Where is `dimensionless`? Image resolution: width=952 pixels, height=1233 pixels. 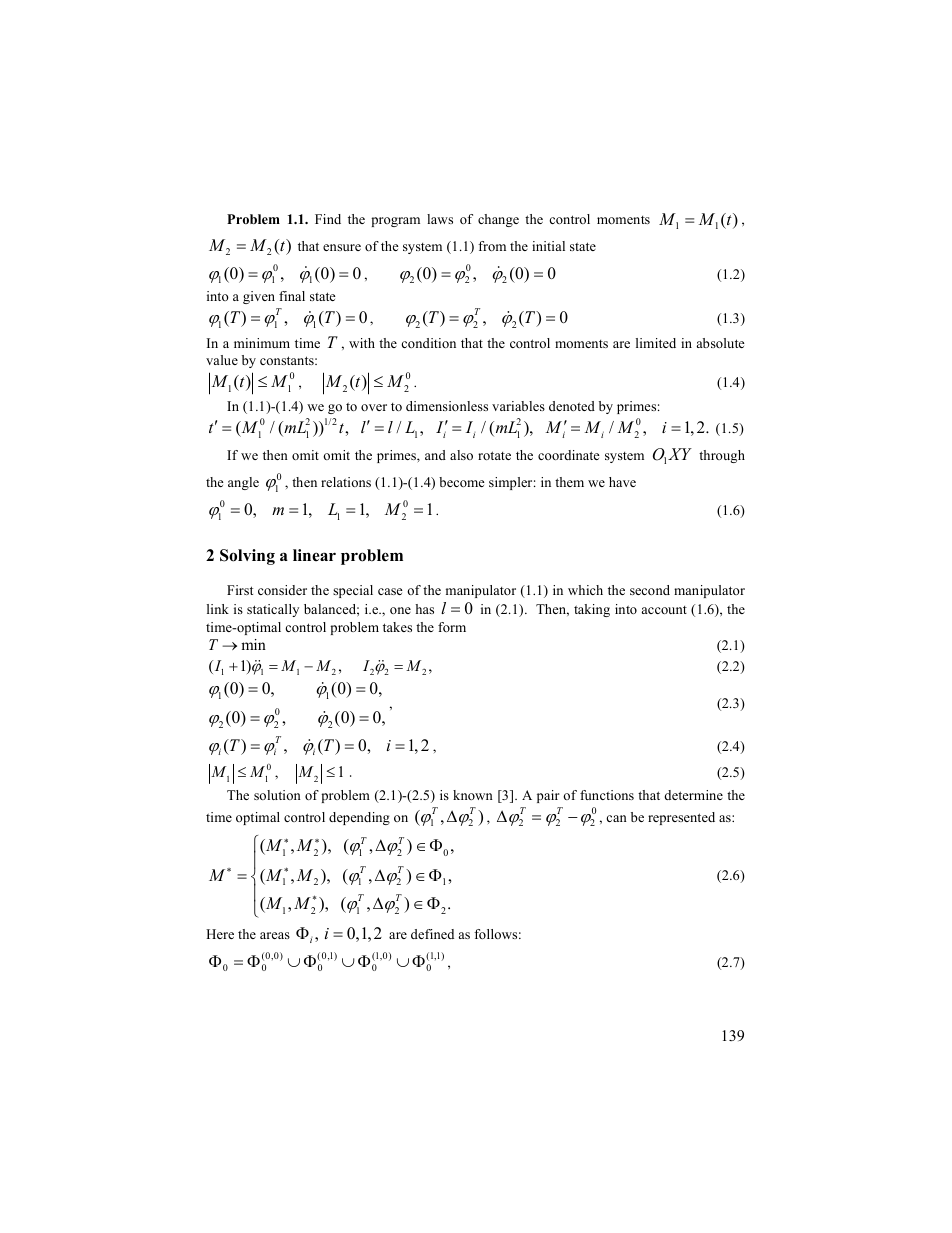 dimensionless is located at coordinates (447, 406).
